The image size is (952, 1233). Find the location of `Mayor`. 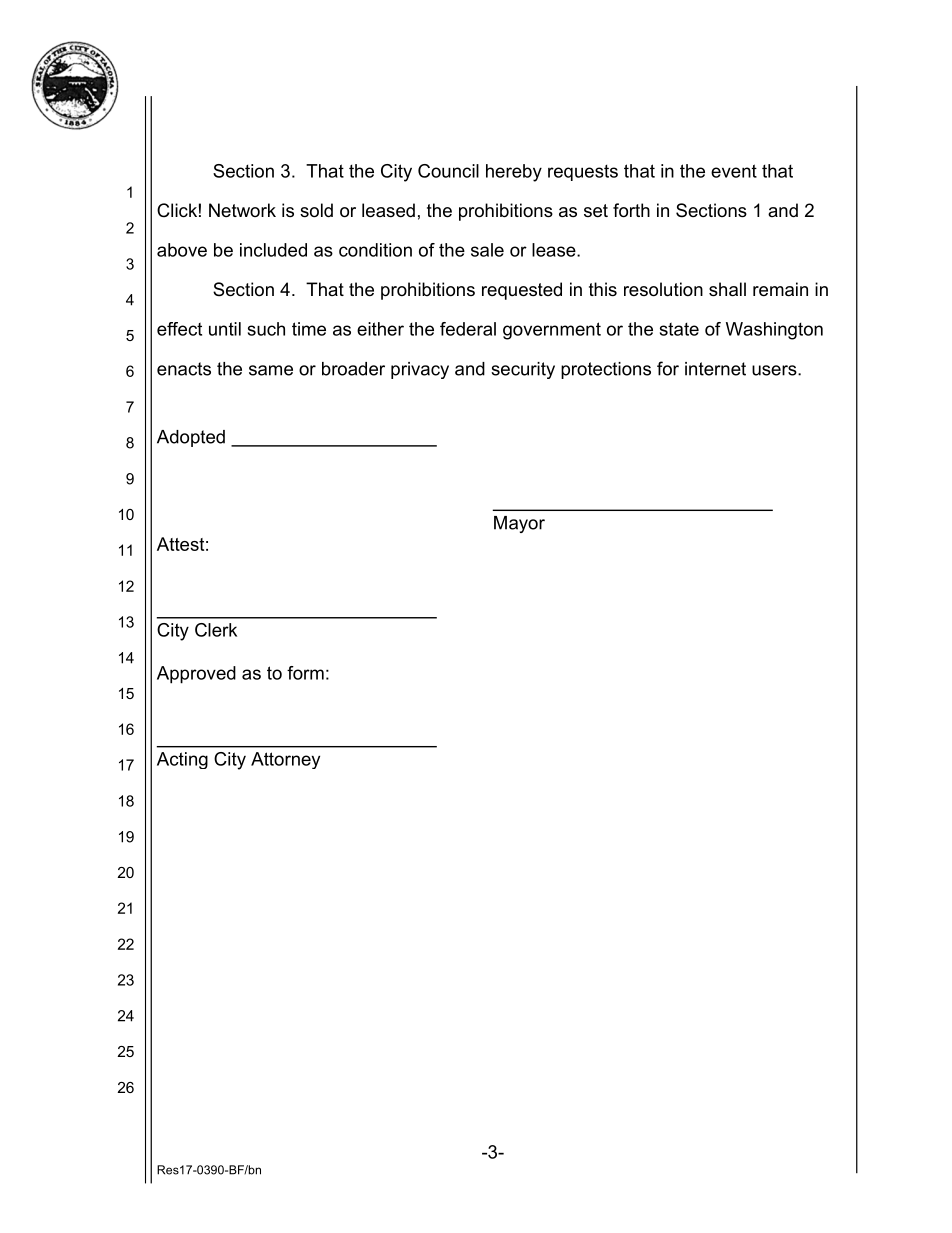

Mayor is located at coordinates (519, 524).
